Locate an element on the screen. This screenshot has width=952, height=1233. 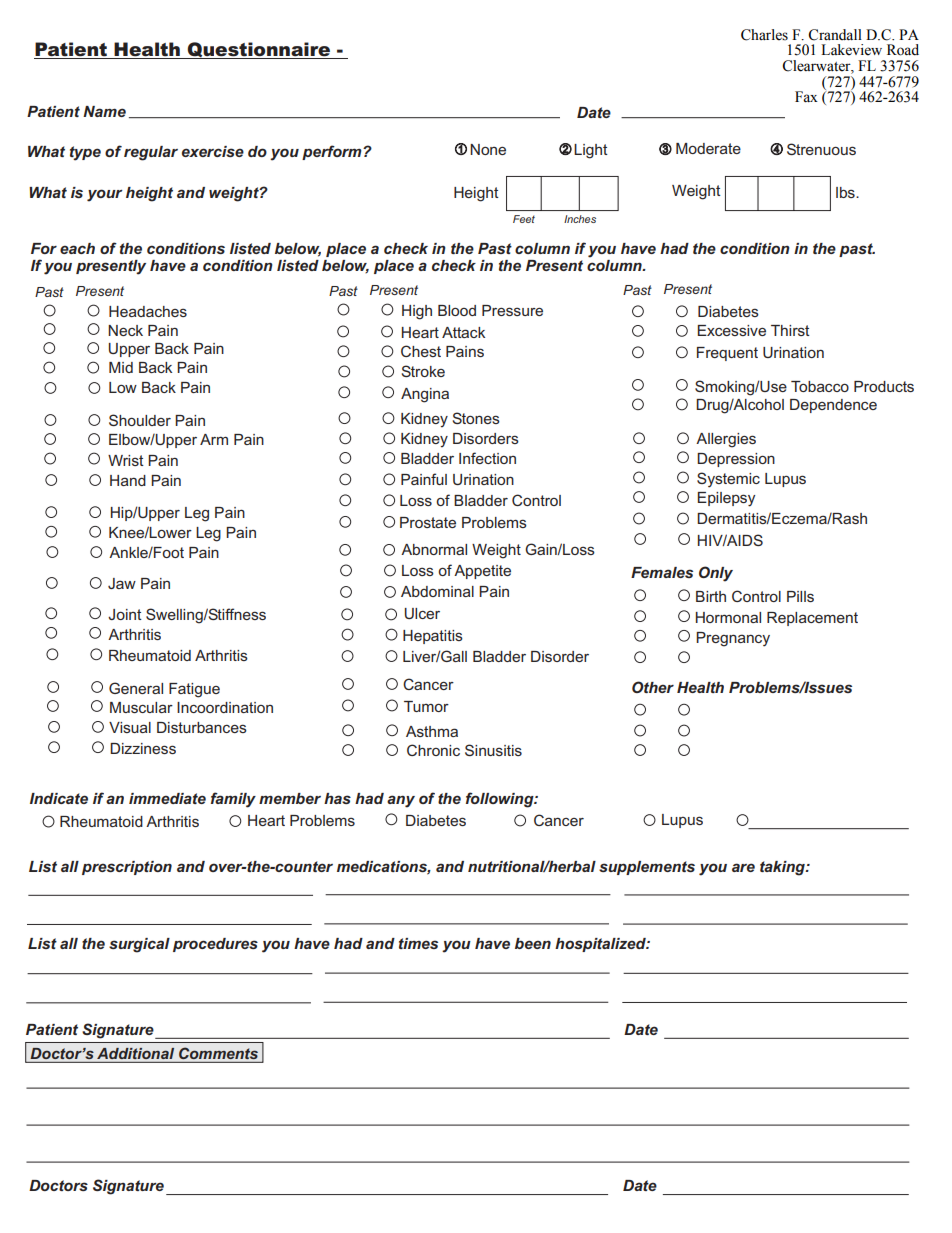
Tumor is located at coordinates (426, 706).
